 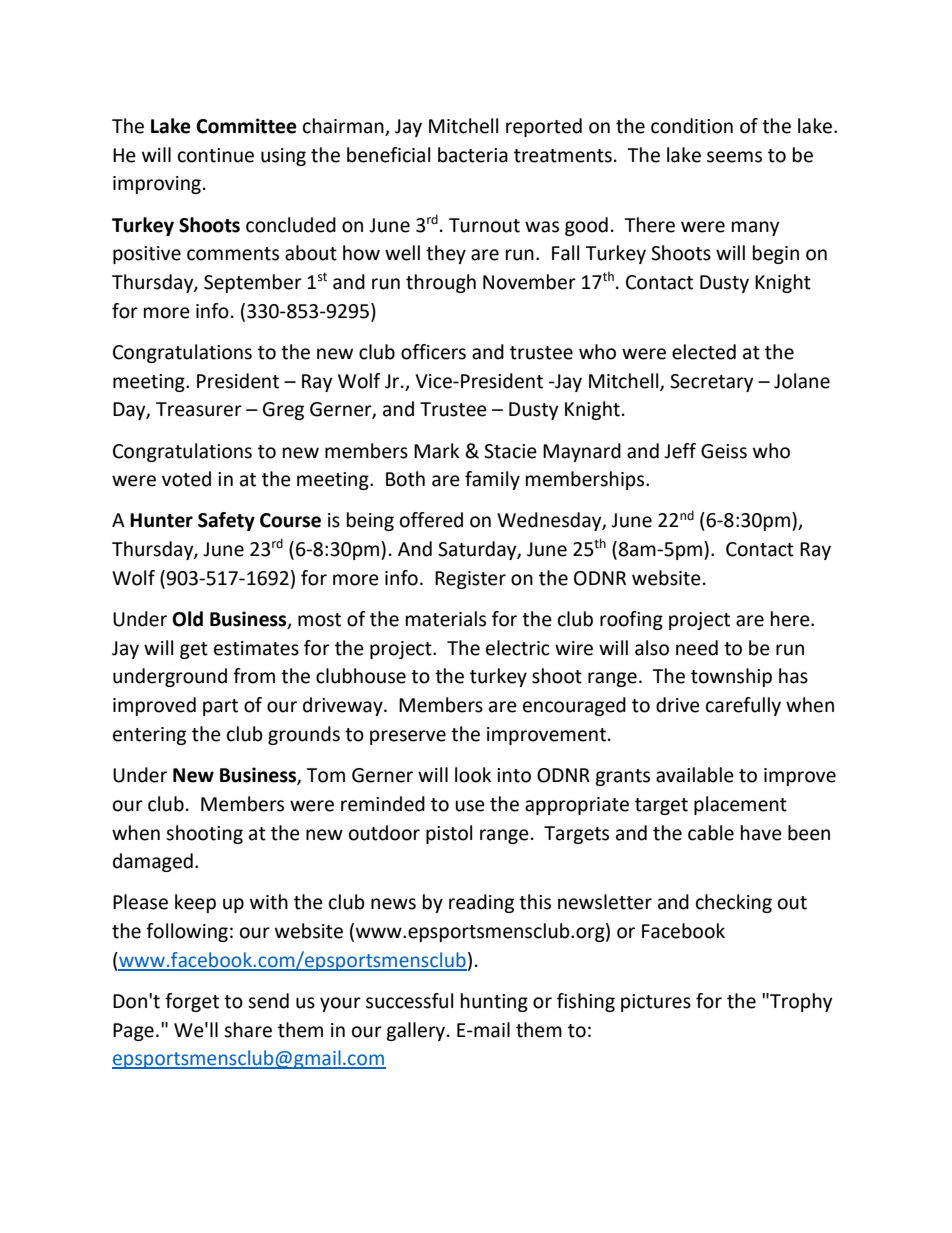 What do you see at coordinates (436, 451) in the screenshot?
I see `Mark` at bounding box center [436, 451].
